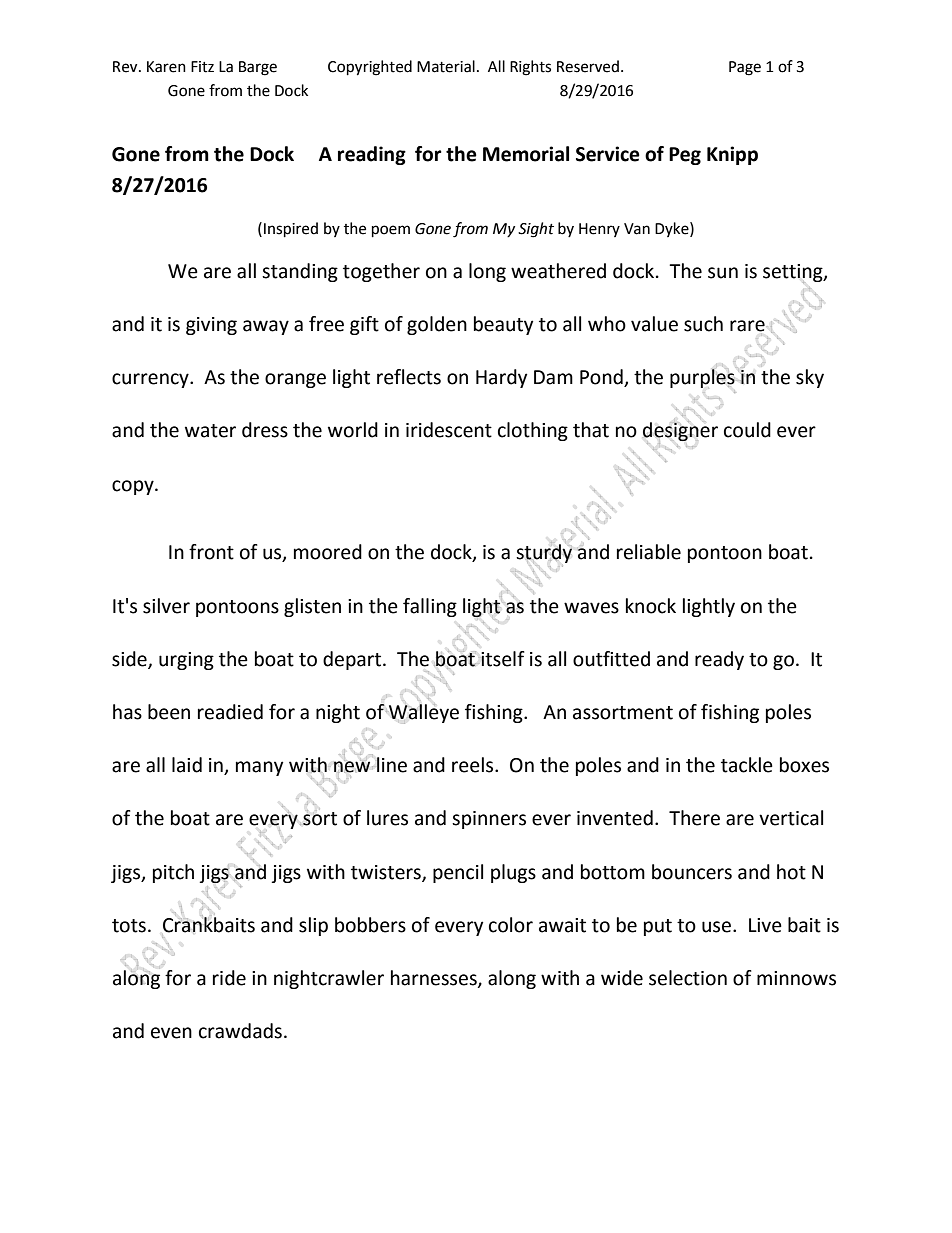 This screenshot has width=952, height=1233. Describe the element at coordinates (202, 67) in the screenshot. I see `Fitz` at that location.
